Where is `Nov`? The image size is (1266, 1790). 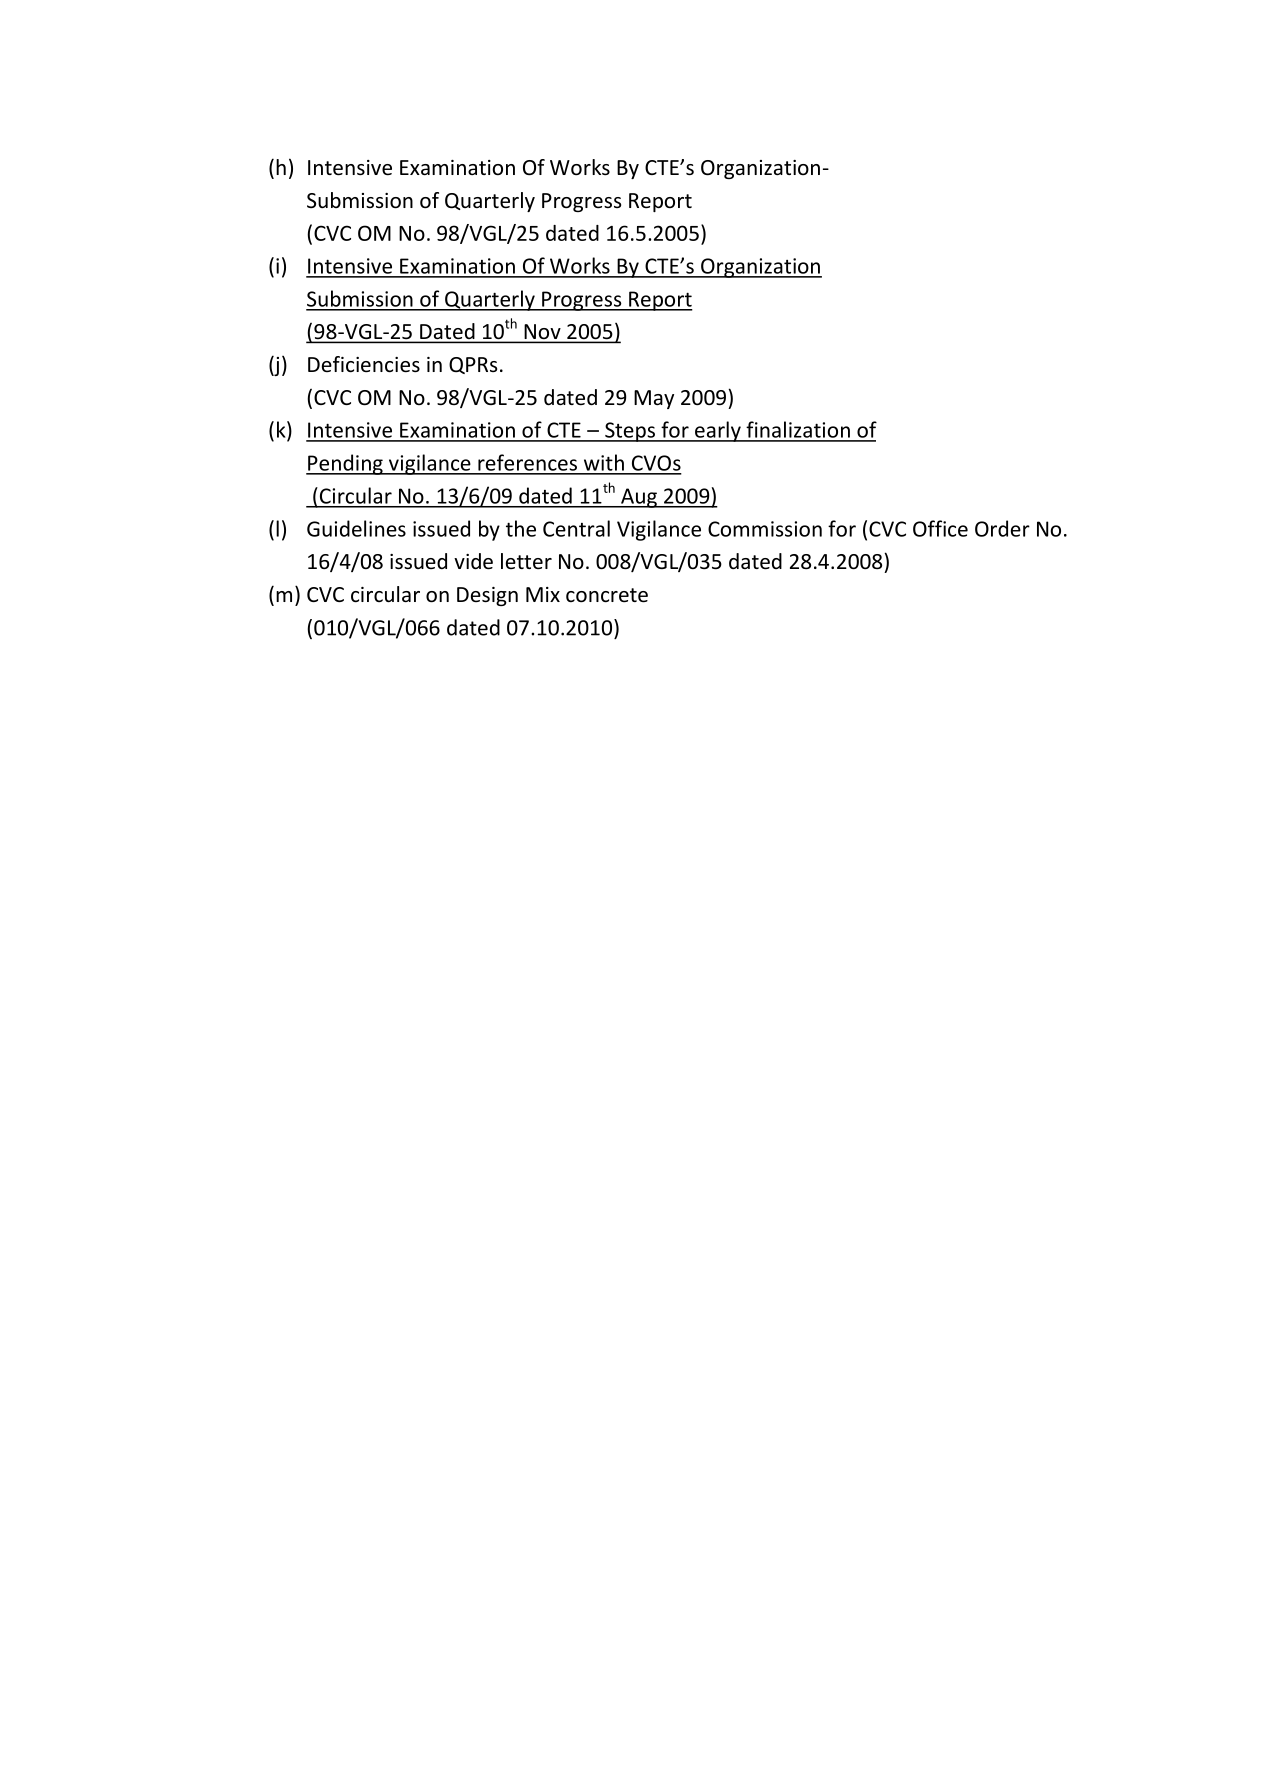
Nov is located at coordinates (542, 333).
